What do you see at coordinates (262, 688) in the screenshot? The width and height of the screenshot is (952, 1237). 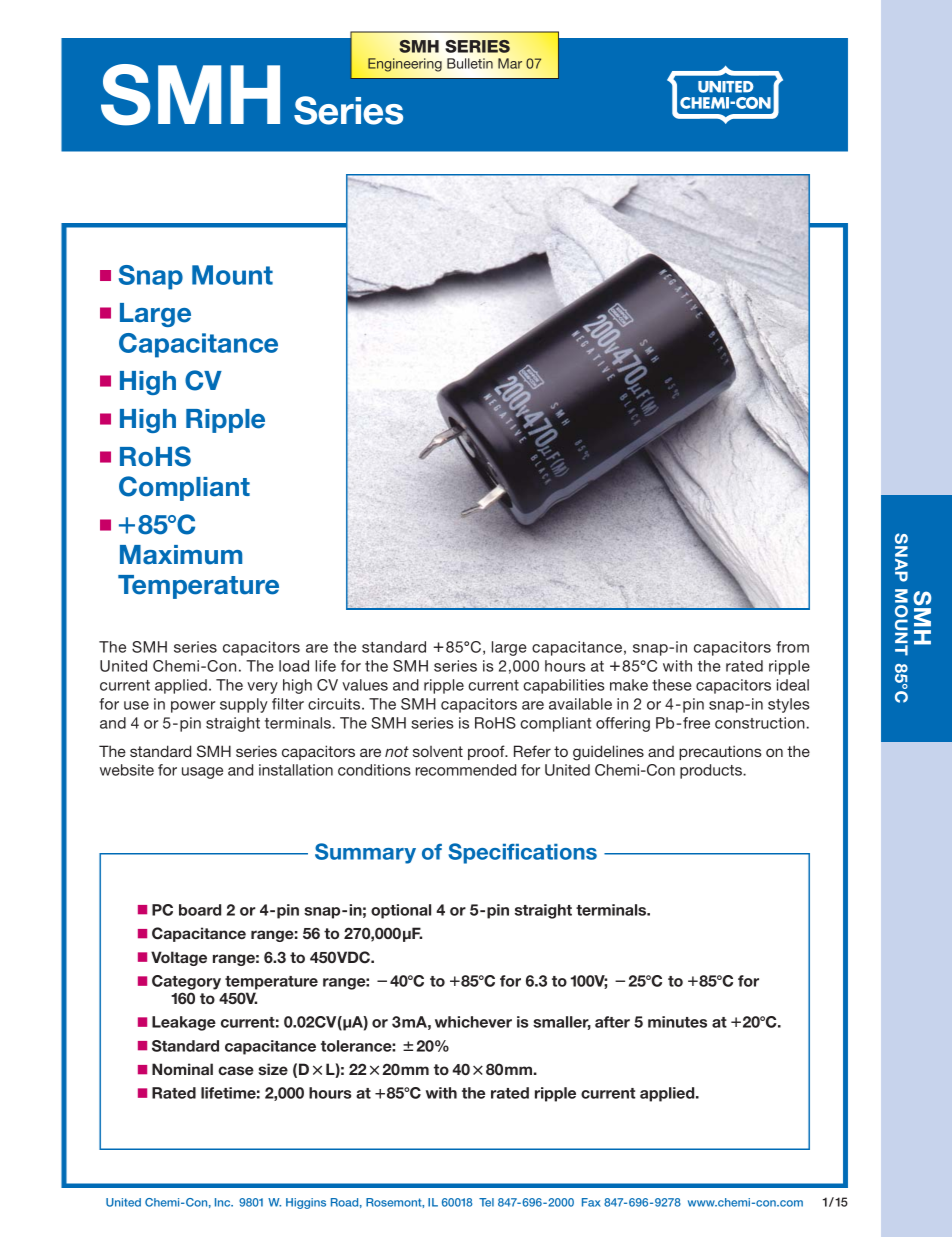 I see `very` at bounding box center [262, 688].
